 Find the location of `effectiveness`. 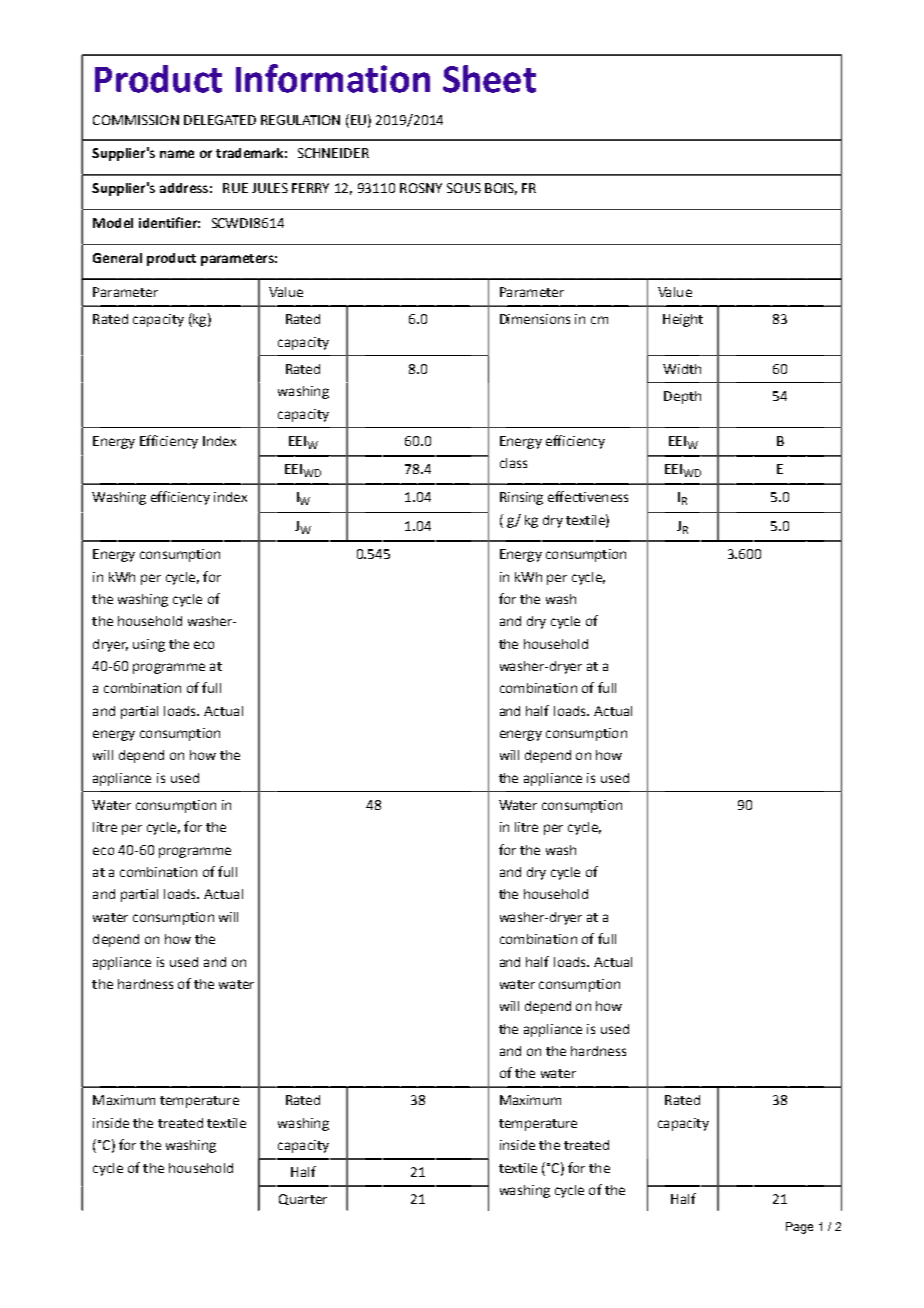

effectiveness is located at coordinates (588, 496).
